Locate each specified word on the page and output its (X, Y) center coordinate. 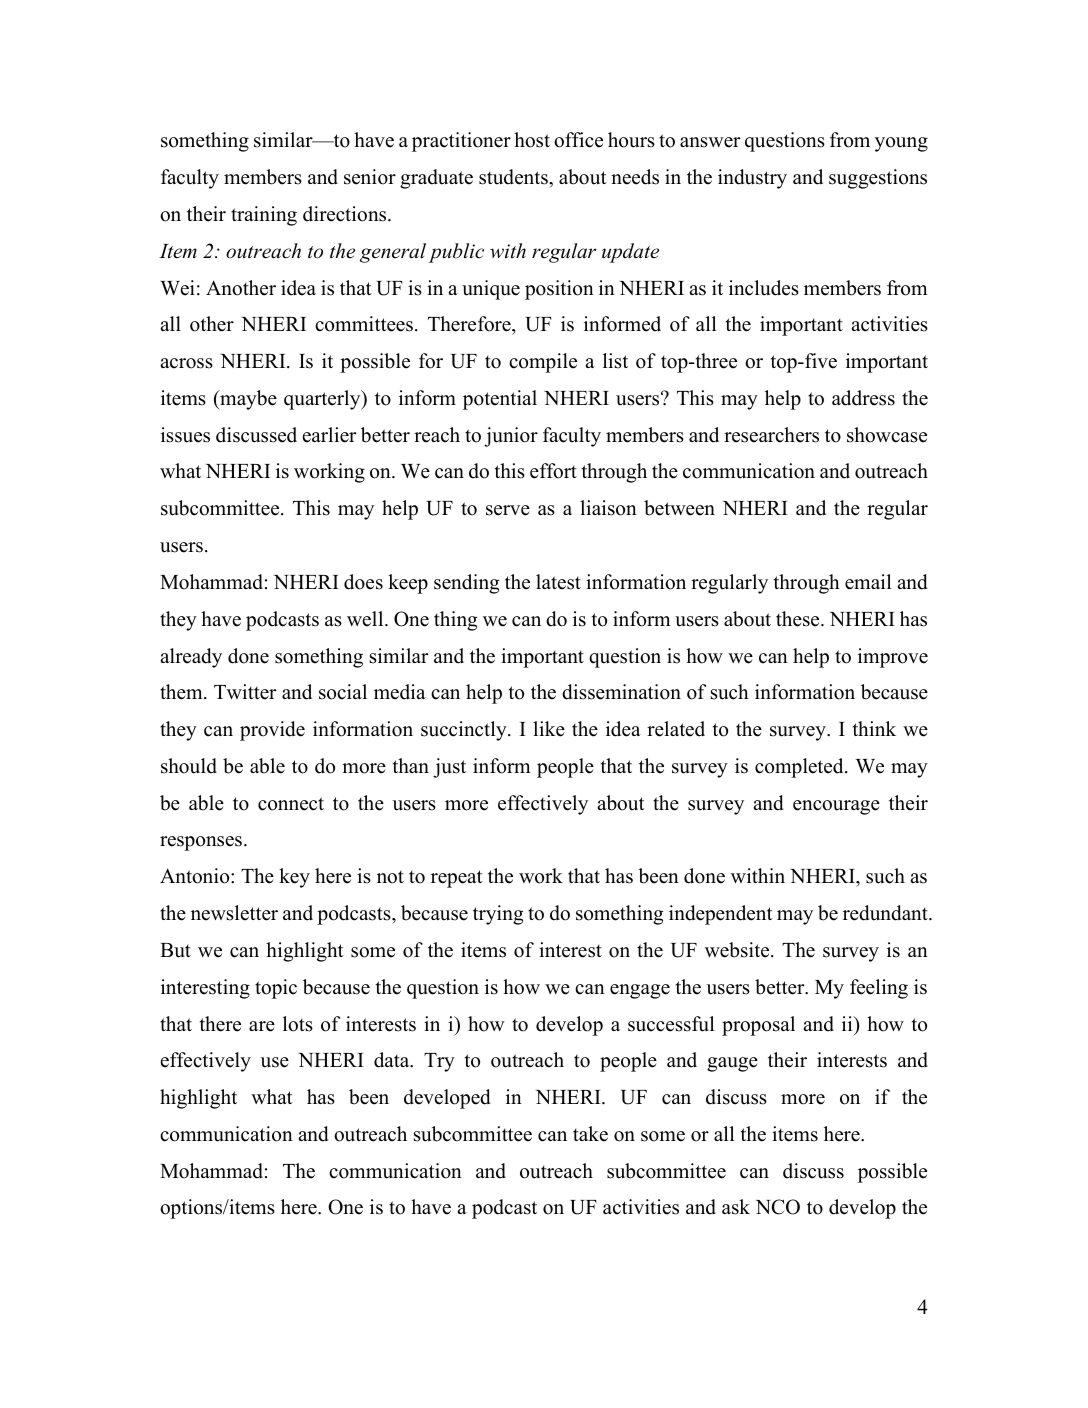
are (262, 1026)
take (590, 1134)
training (264, 216)
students (514, 177)
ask (736, 1207)
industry (752, 179)
